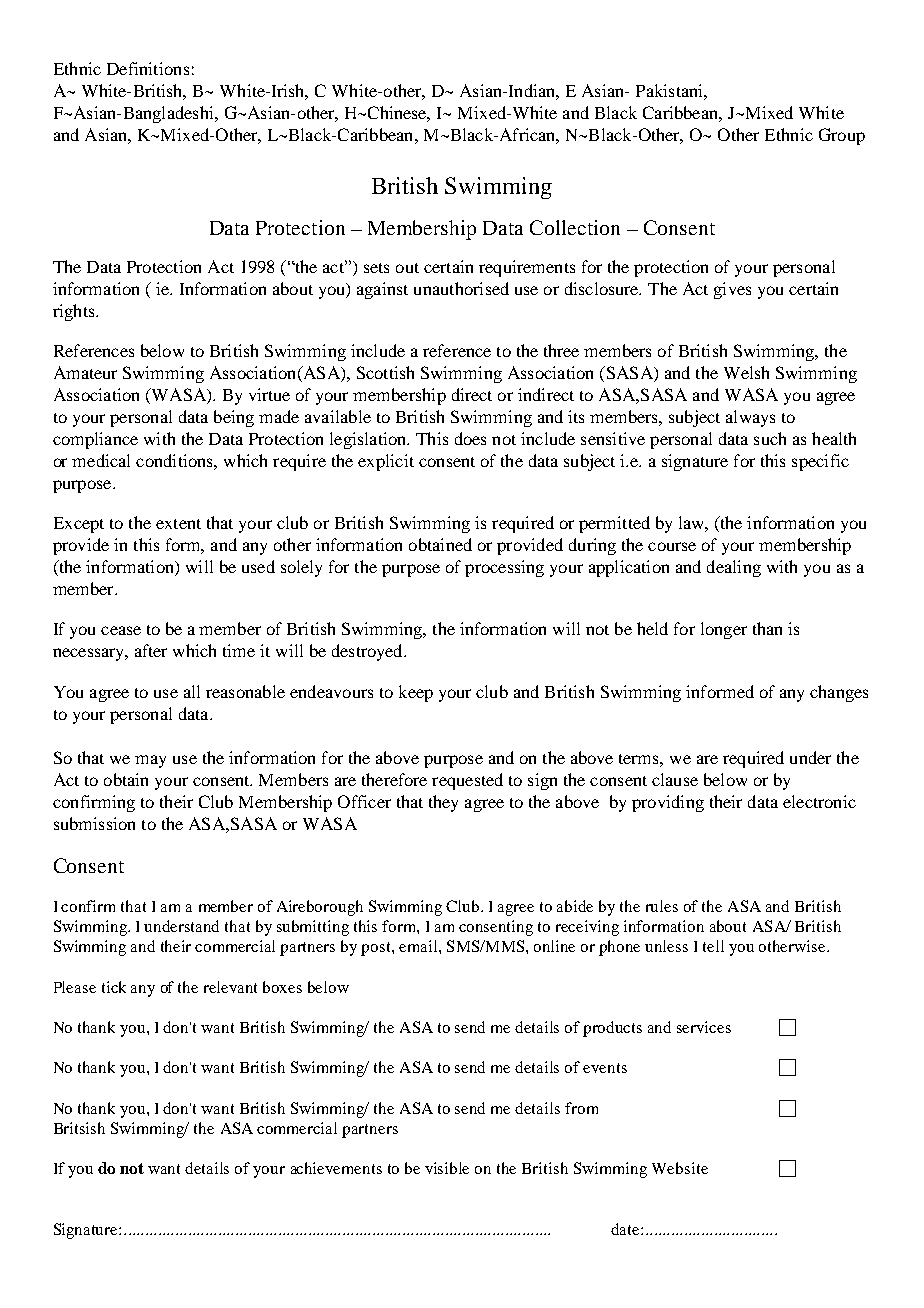 The image size is (924, 1308). What do you see at coordinates (447, 1168) in the document?
I see `visible` at bounding box center [447, 1168].
